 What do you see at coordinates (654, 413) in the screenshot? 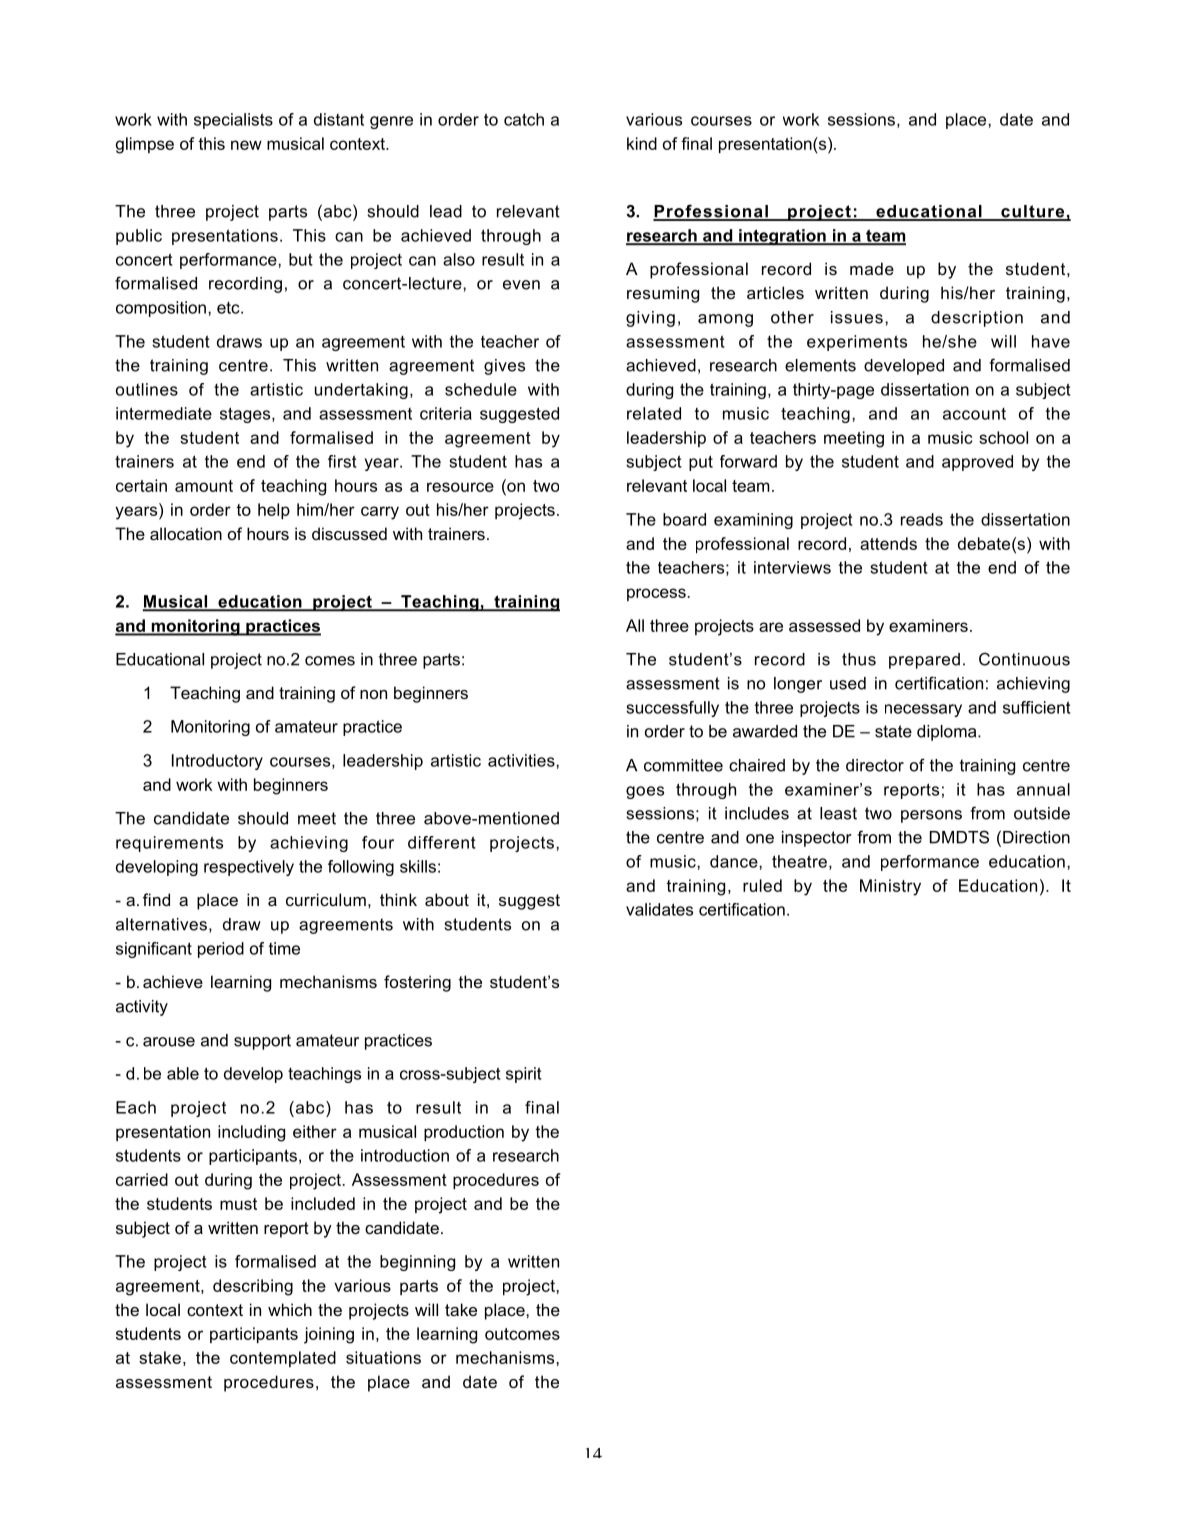
I see `related` at bounding box center [654, 413].
